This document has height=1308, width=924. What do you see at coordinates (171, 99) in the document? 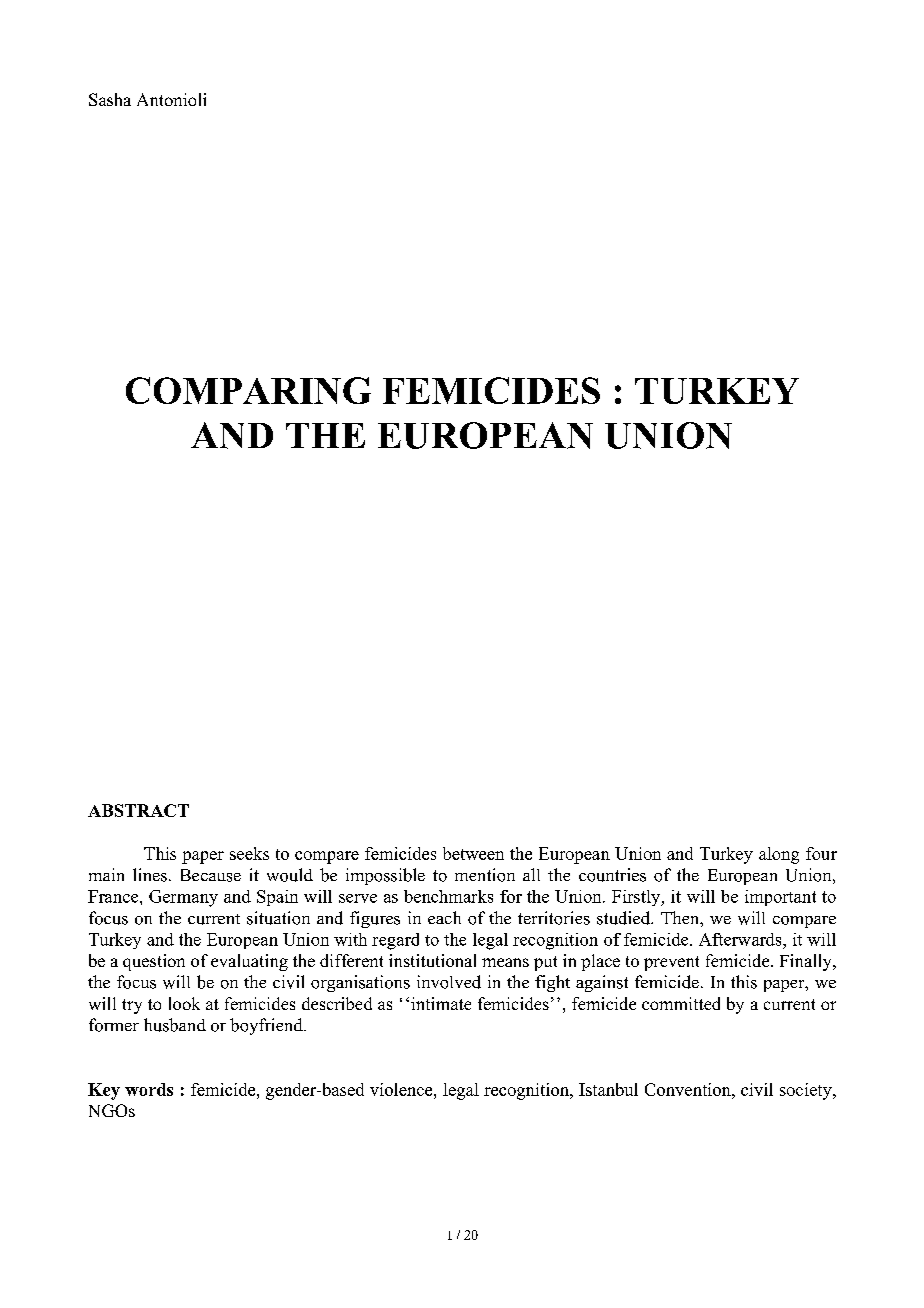
I see `Antonioli` at bounding box center [171, 99].
